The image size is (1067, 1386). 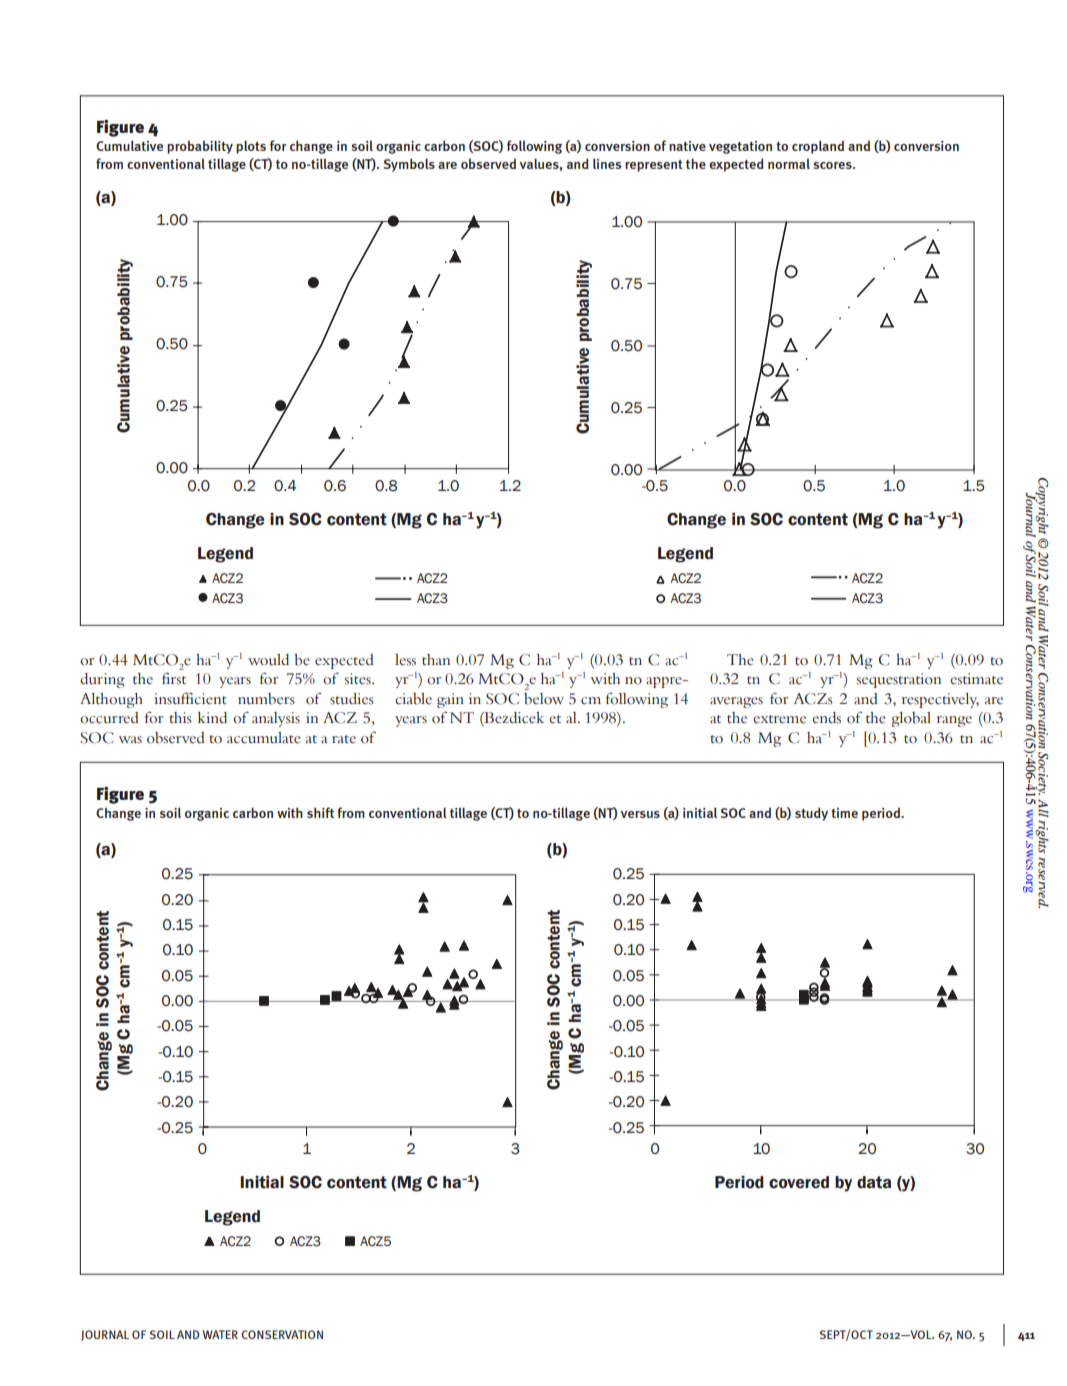 What do you see at coordinates (874, 1182) in the screenshot?
I see `data` at bounding box center [874, 1182].
